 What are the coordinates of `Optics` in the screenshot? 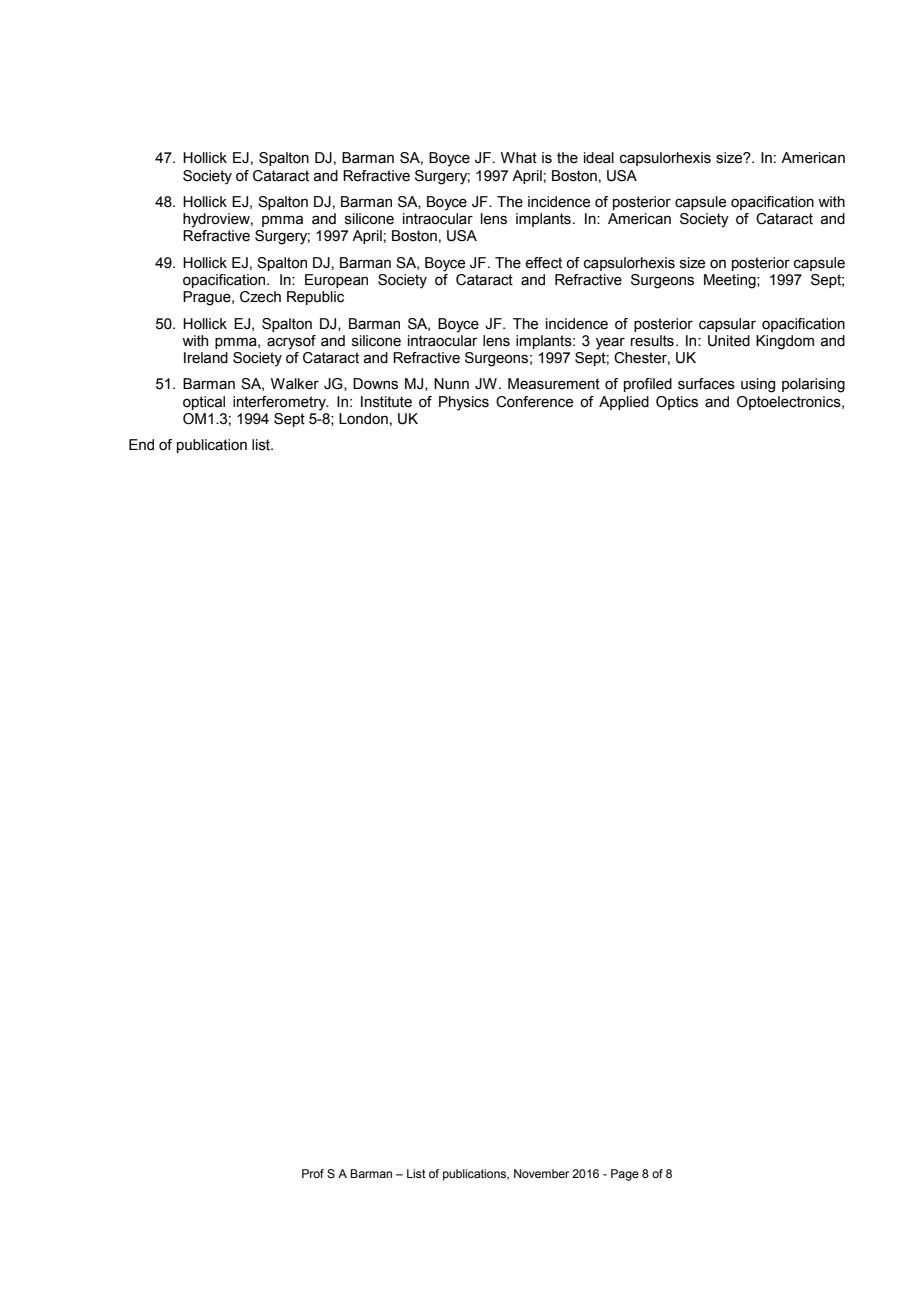 It's located at (677, 403).
